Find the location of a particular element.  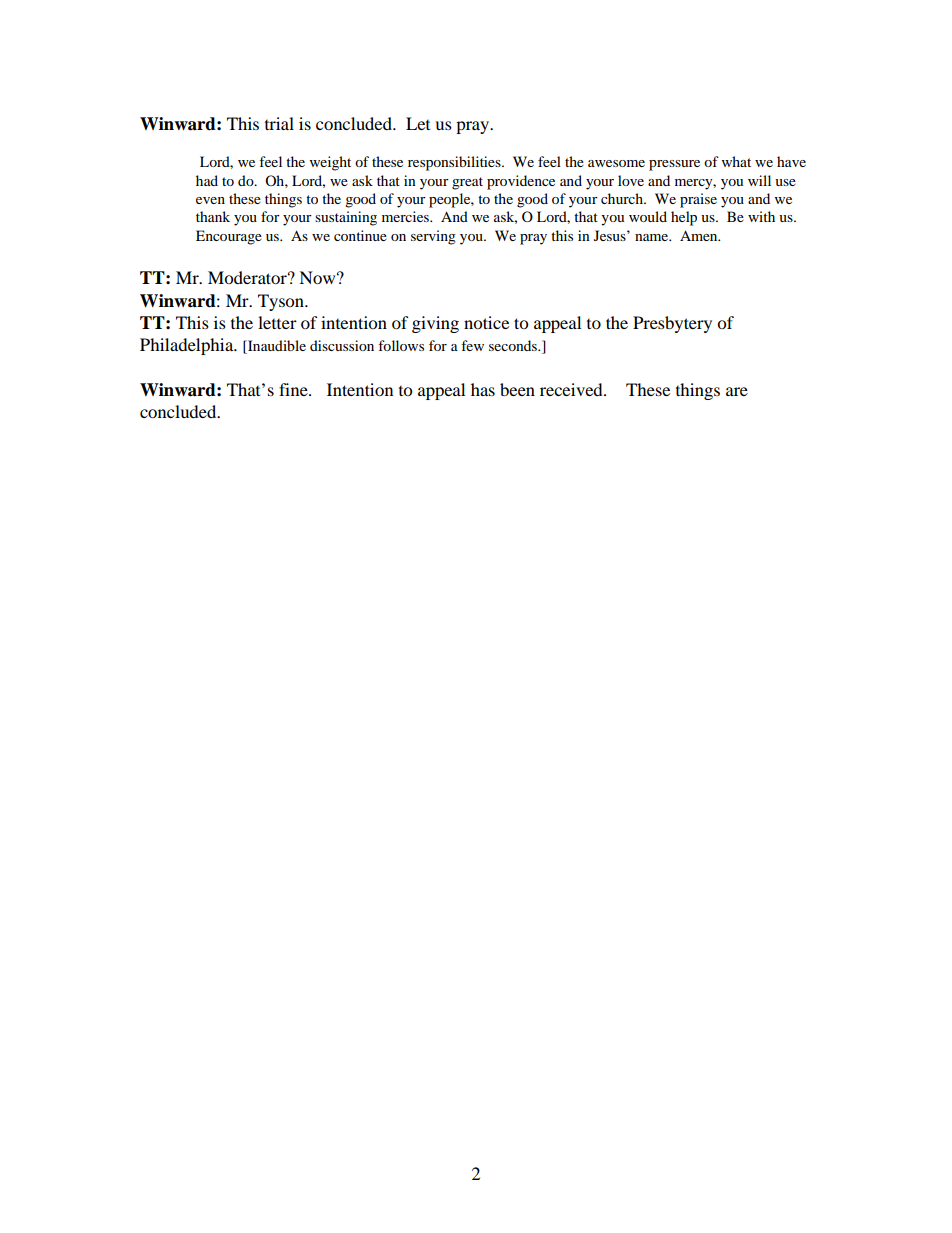

Encourage is located at coordinates (229, 237).
